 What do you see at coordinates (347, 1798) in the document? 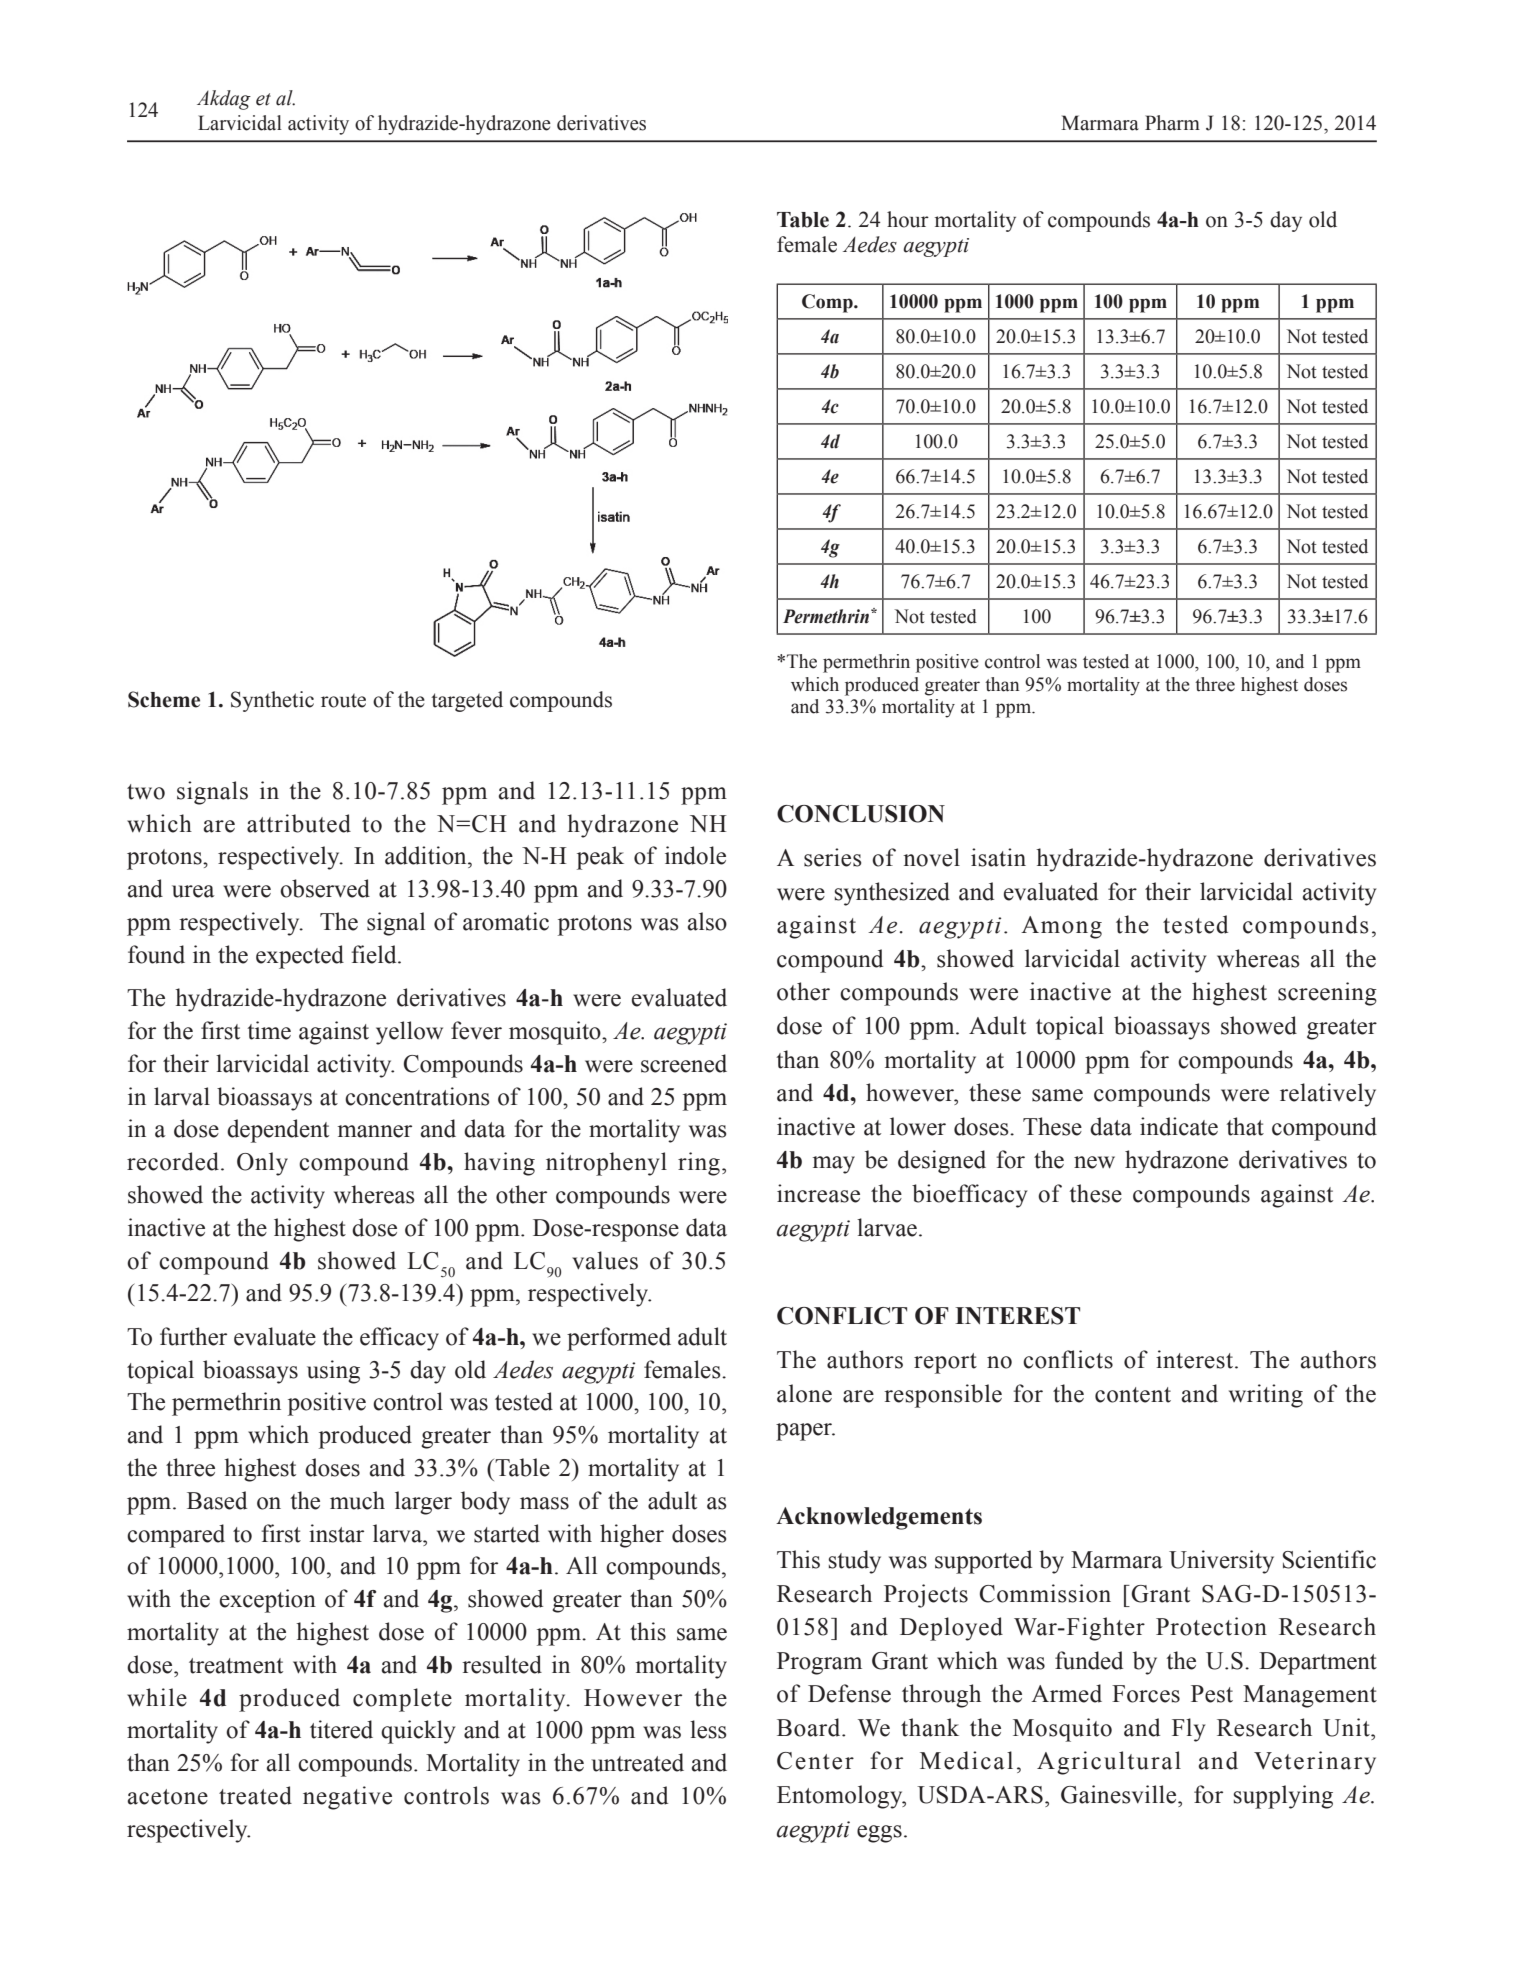
I see `negative` at bounding box center [347, 1798].
